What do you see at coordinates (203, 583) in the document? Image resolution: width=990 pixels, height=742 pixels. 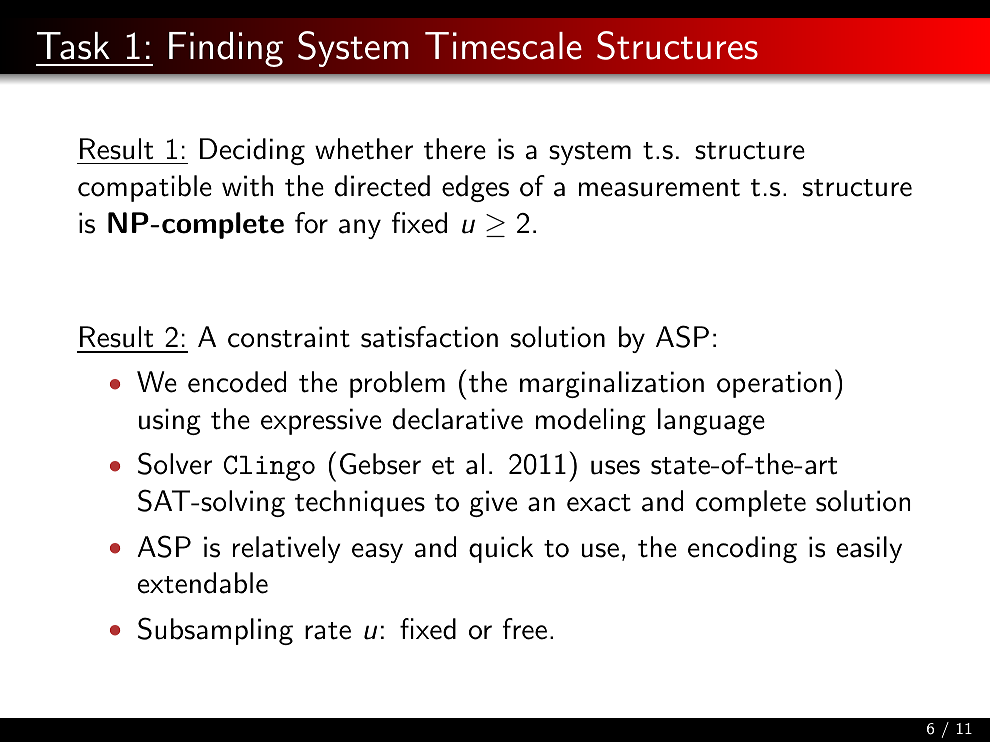 I see `extendable` at bounding box center [203, 583].
